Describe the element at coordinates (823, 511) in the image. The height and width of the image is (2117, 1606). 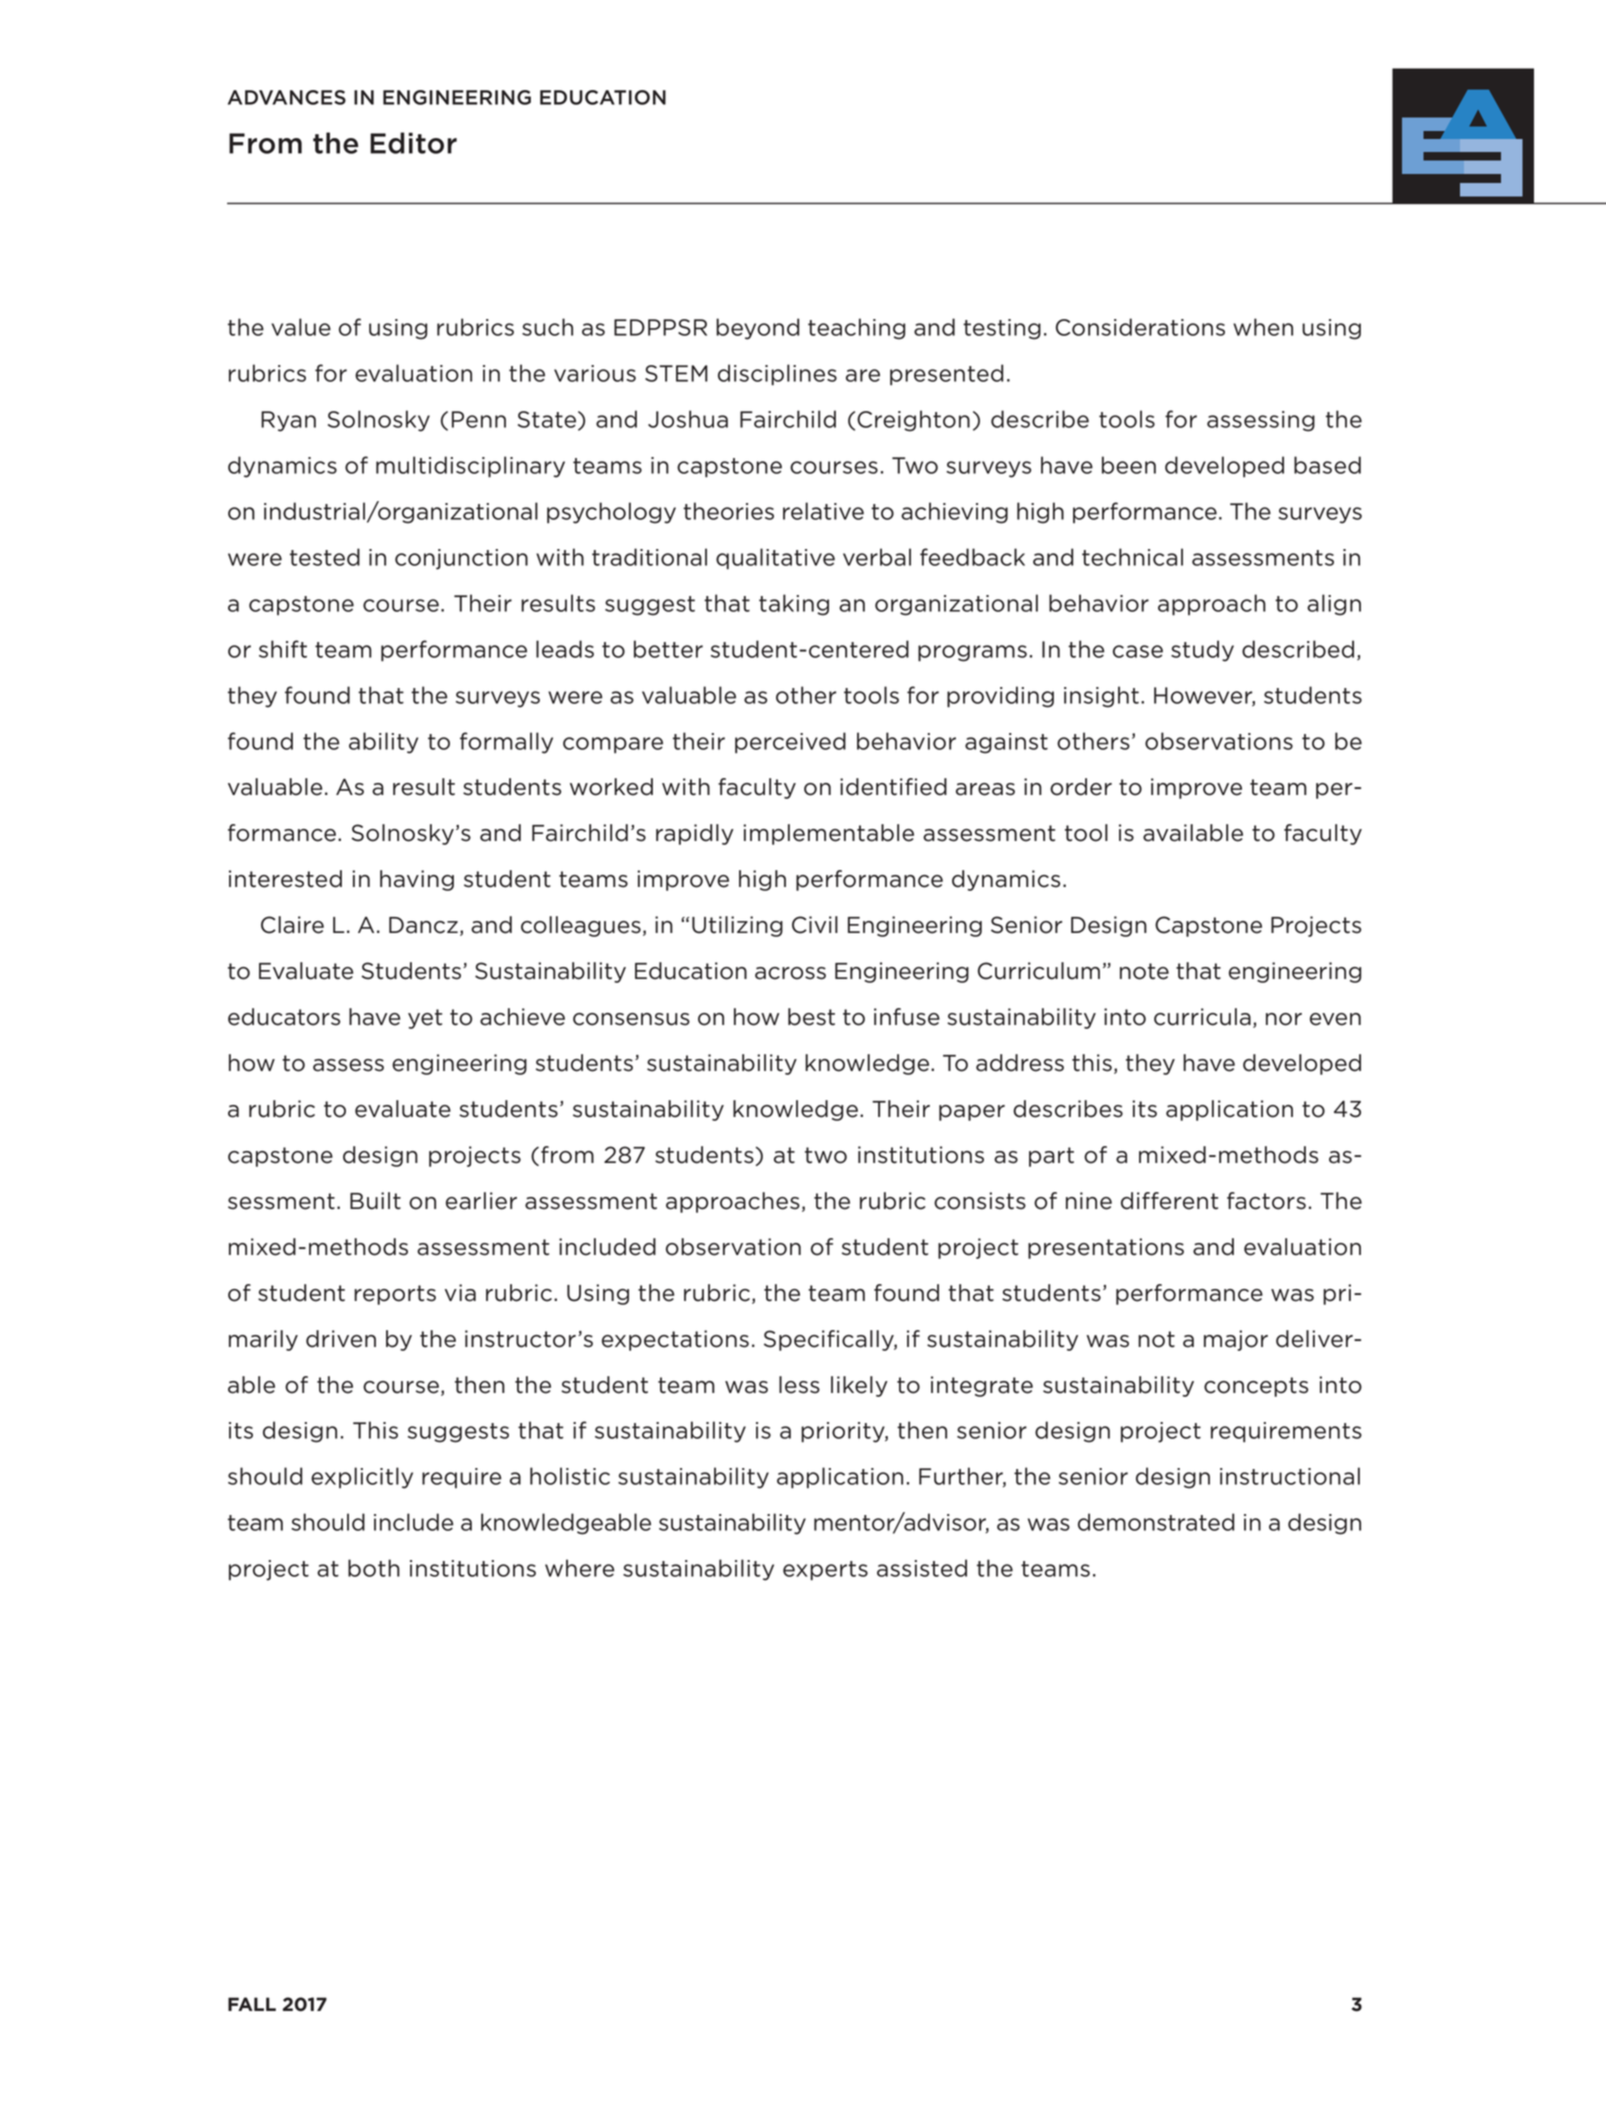
I see `relative` at that location.
